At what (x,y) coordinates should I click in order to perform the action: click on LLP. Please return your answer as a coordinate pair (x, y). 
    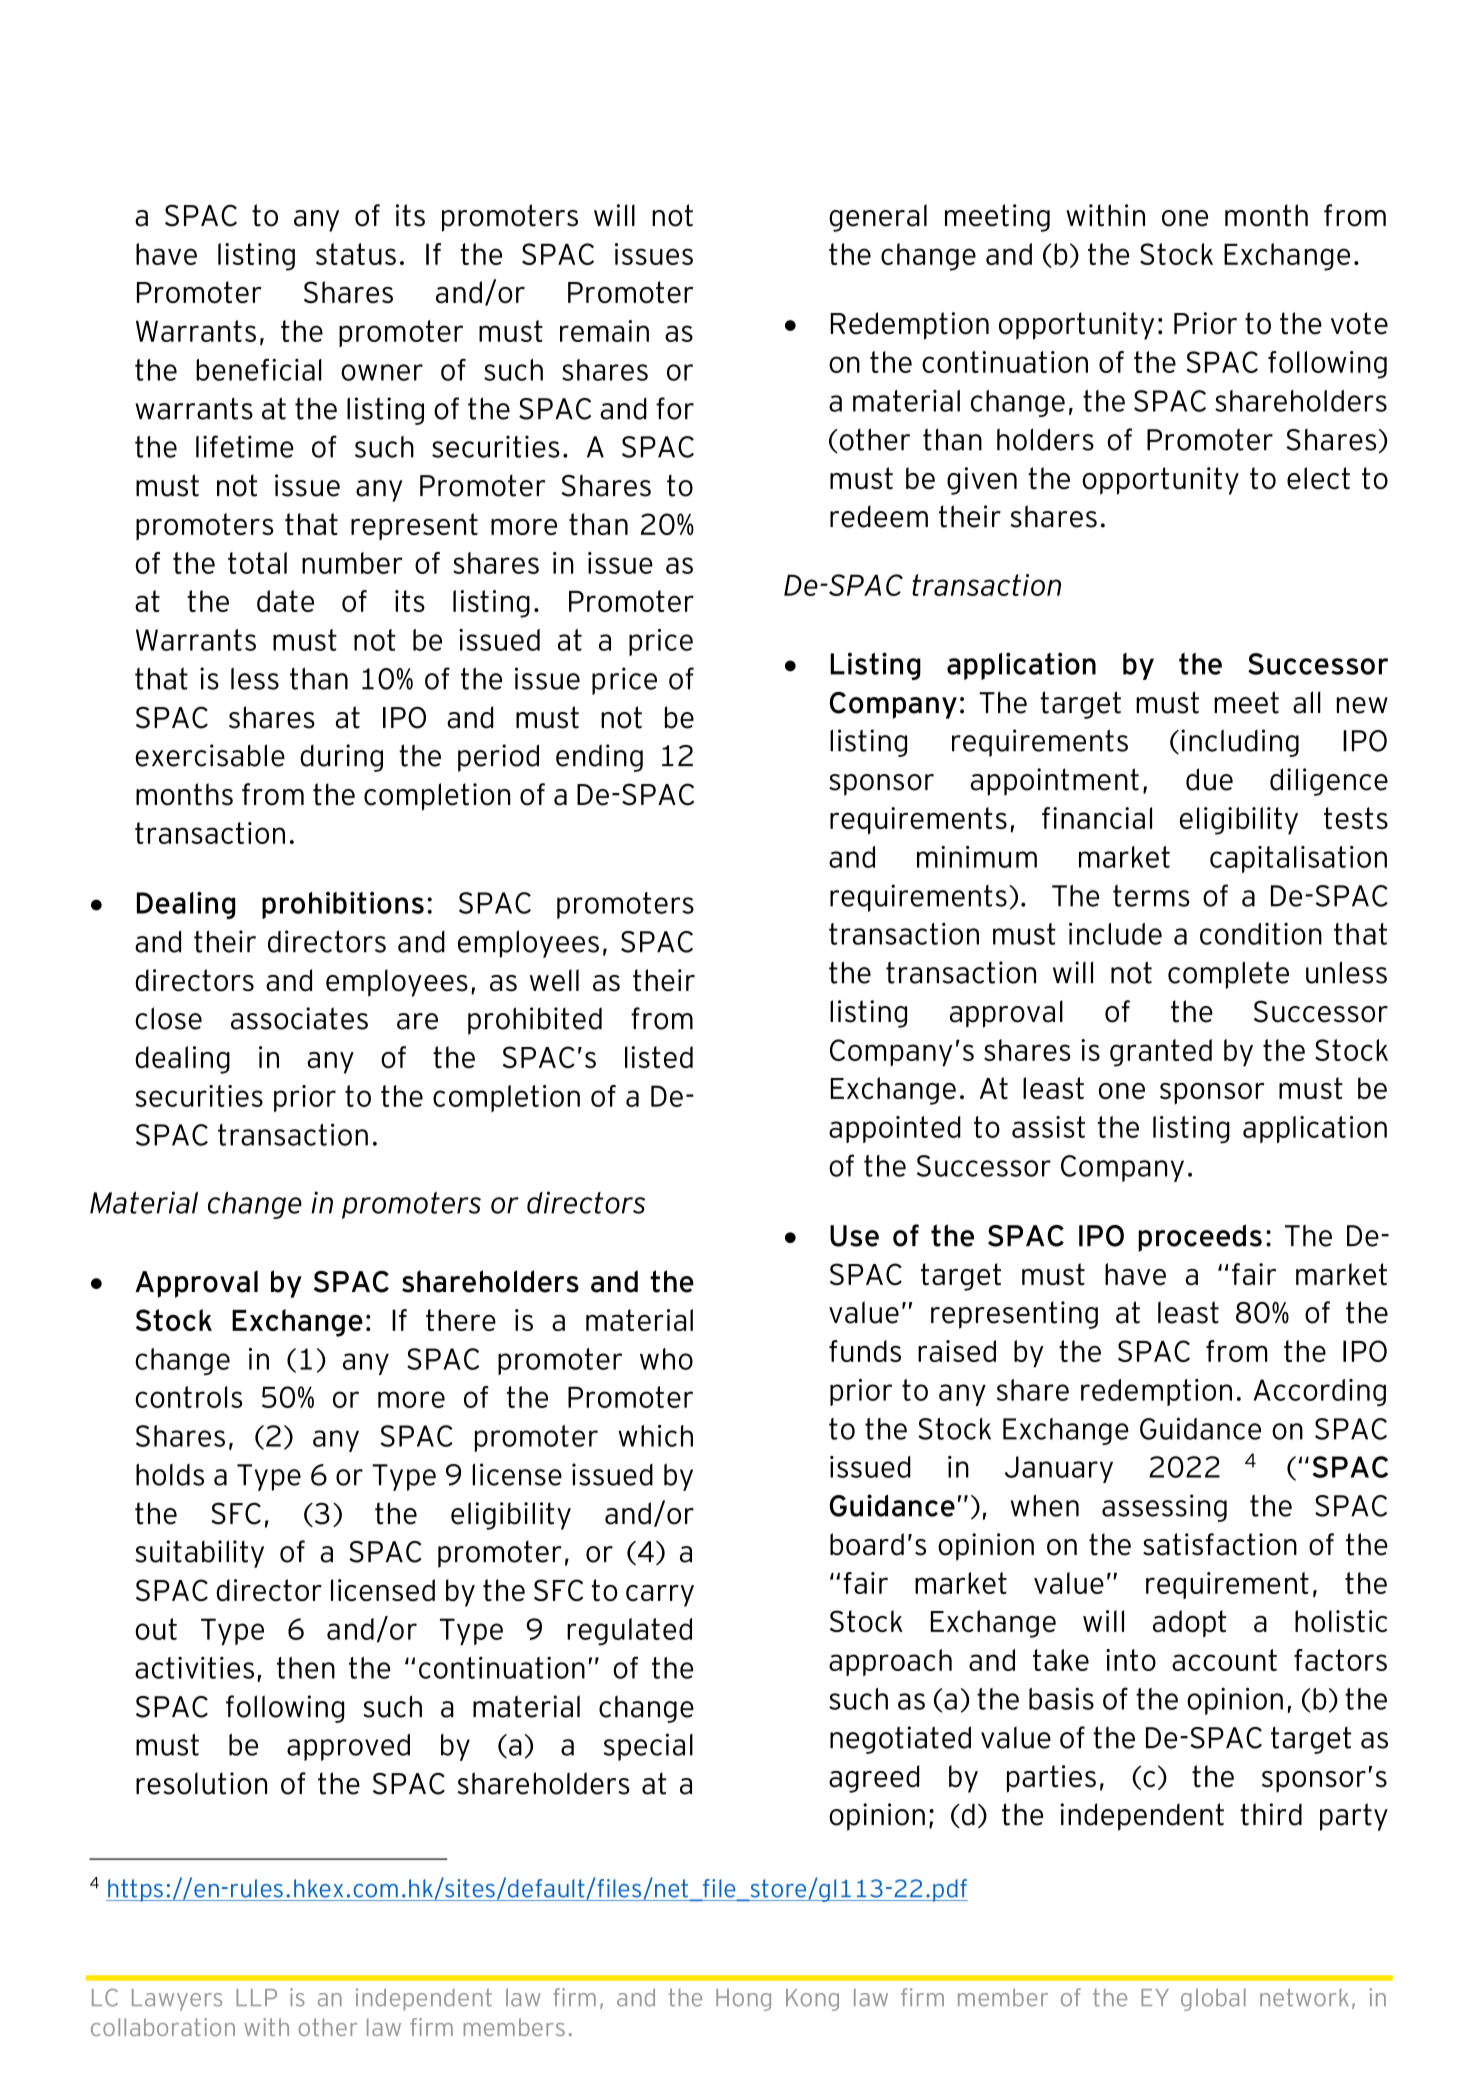
    Looking at the image, I should click on (256, 1997).
